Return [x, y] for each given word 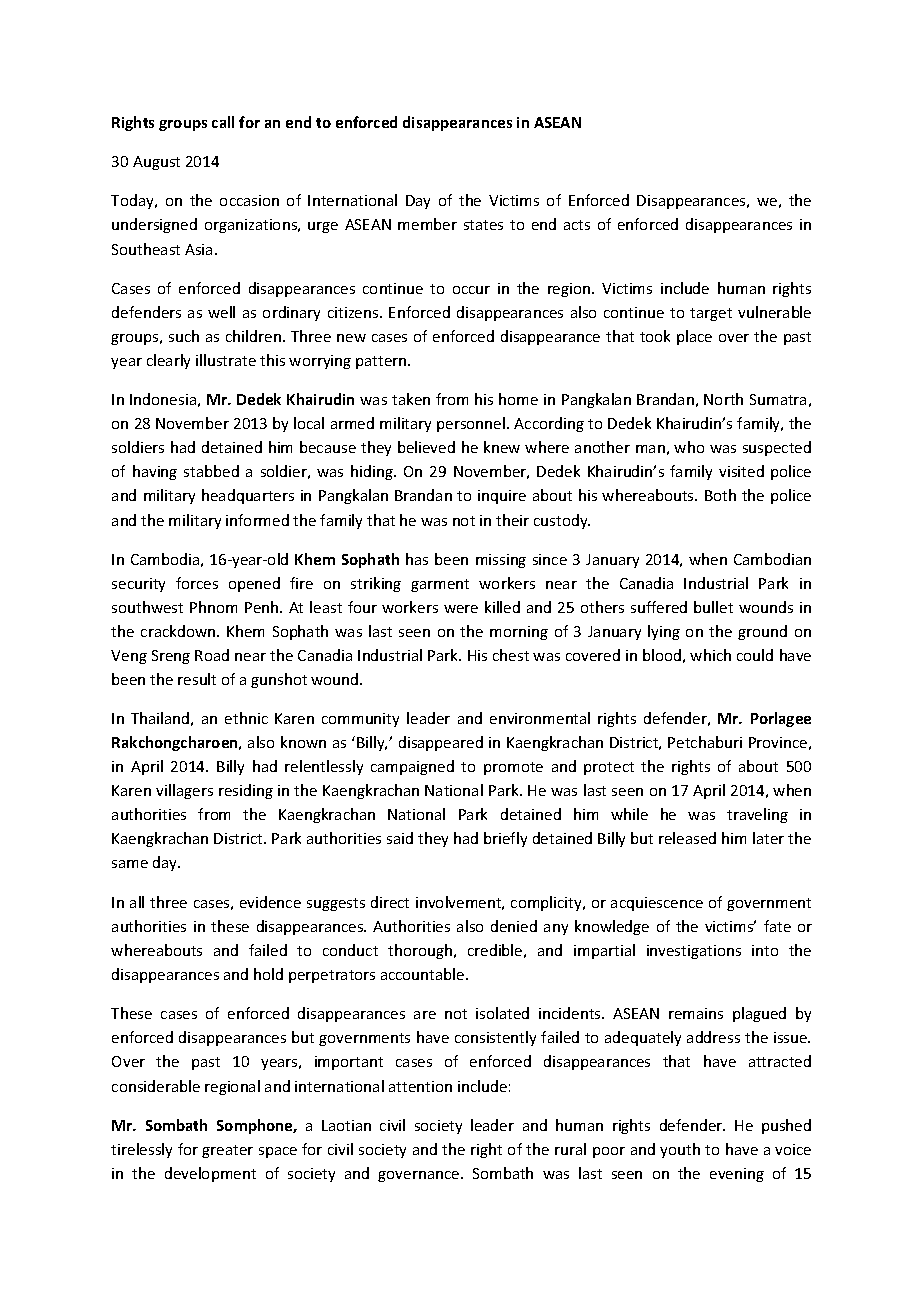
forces [197, 583]
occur [471, 290]
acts [577, 225]
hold [268, 974]
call [223, 122]
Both [720, 495]
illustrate [226, 360]
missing [501, 561]
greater [227, 1151]
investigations [694, 952]
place [694, 337]
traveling [757, 815]
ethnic [246, 718]
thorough [421, 951]
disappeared [441, 743]
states [483, 225]
